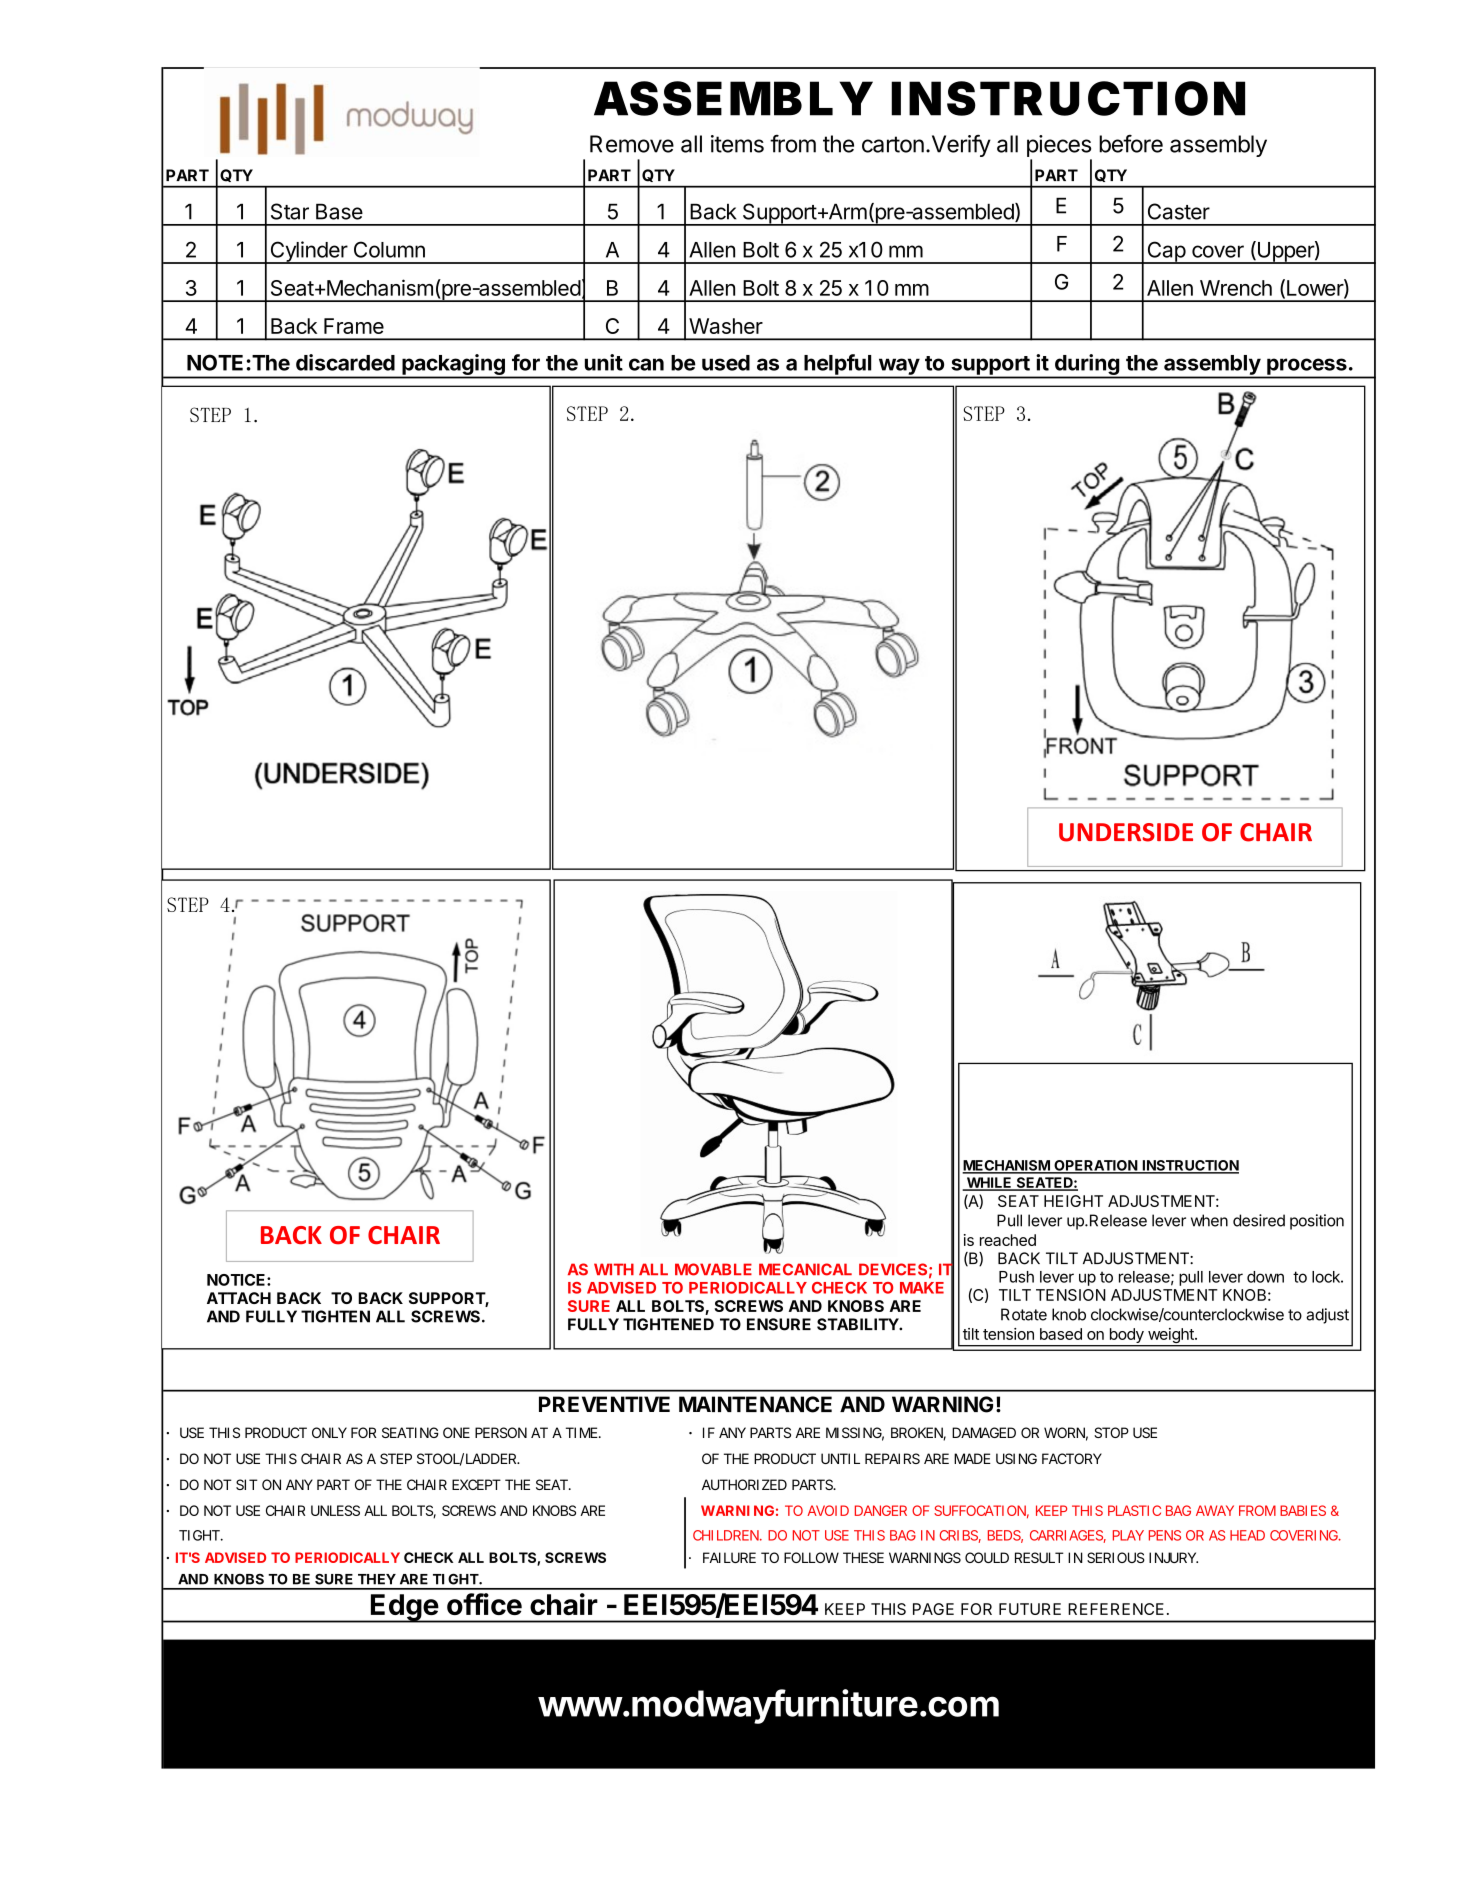 The image size is (1463, 1894). What do you see at coordinates (1095, 1166) in the screenshot?
I see `OPERATION` at bounding box center [1095, 1166].
